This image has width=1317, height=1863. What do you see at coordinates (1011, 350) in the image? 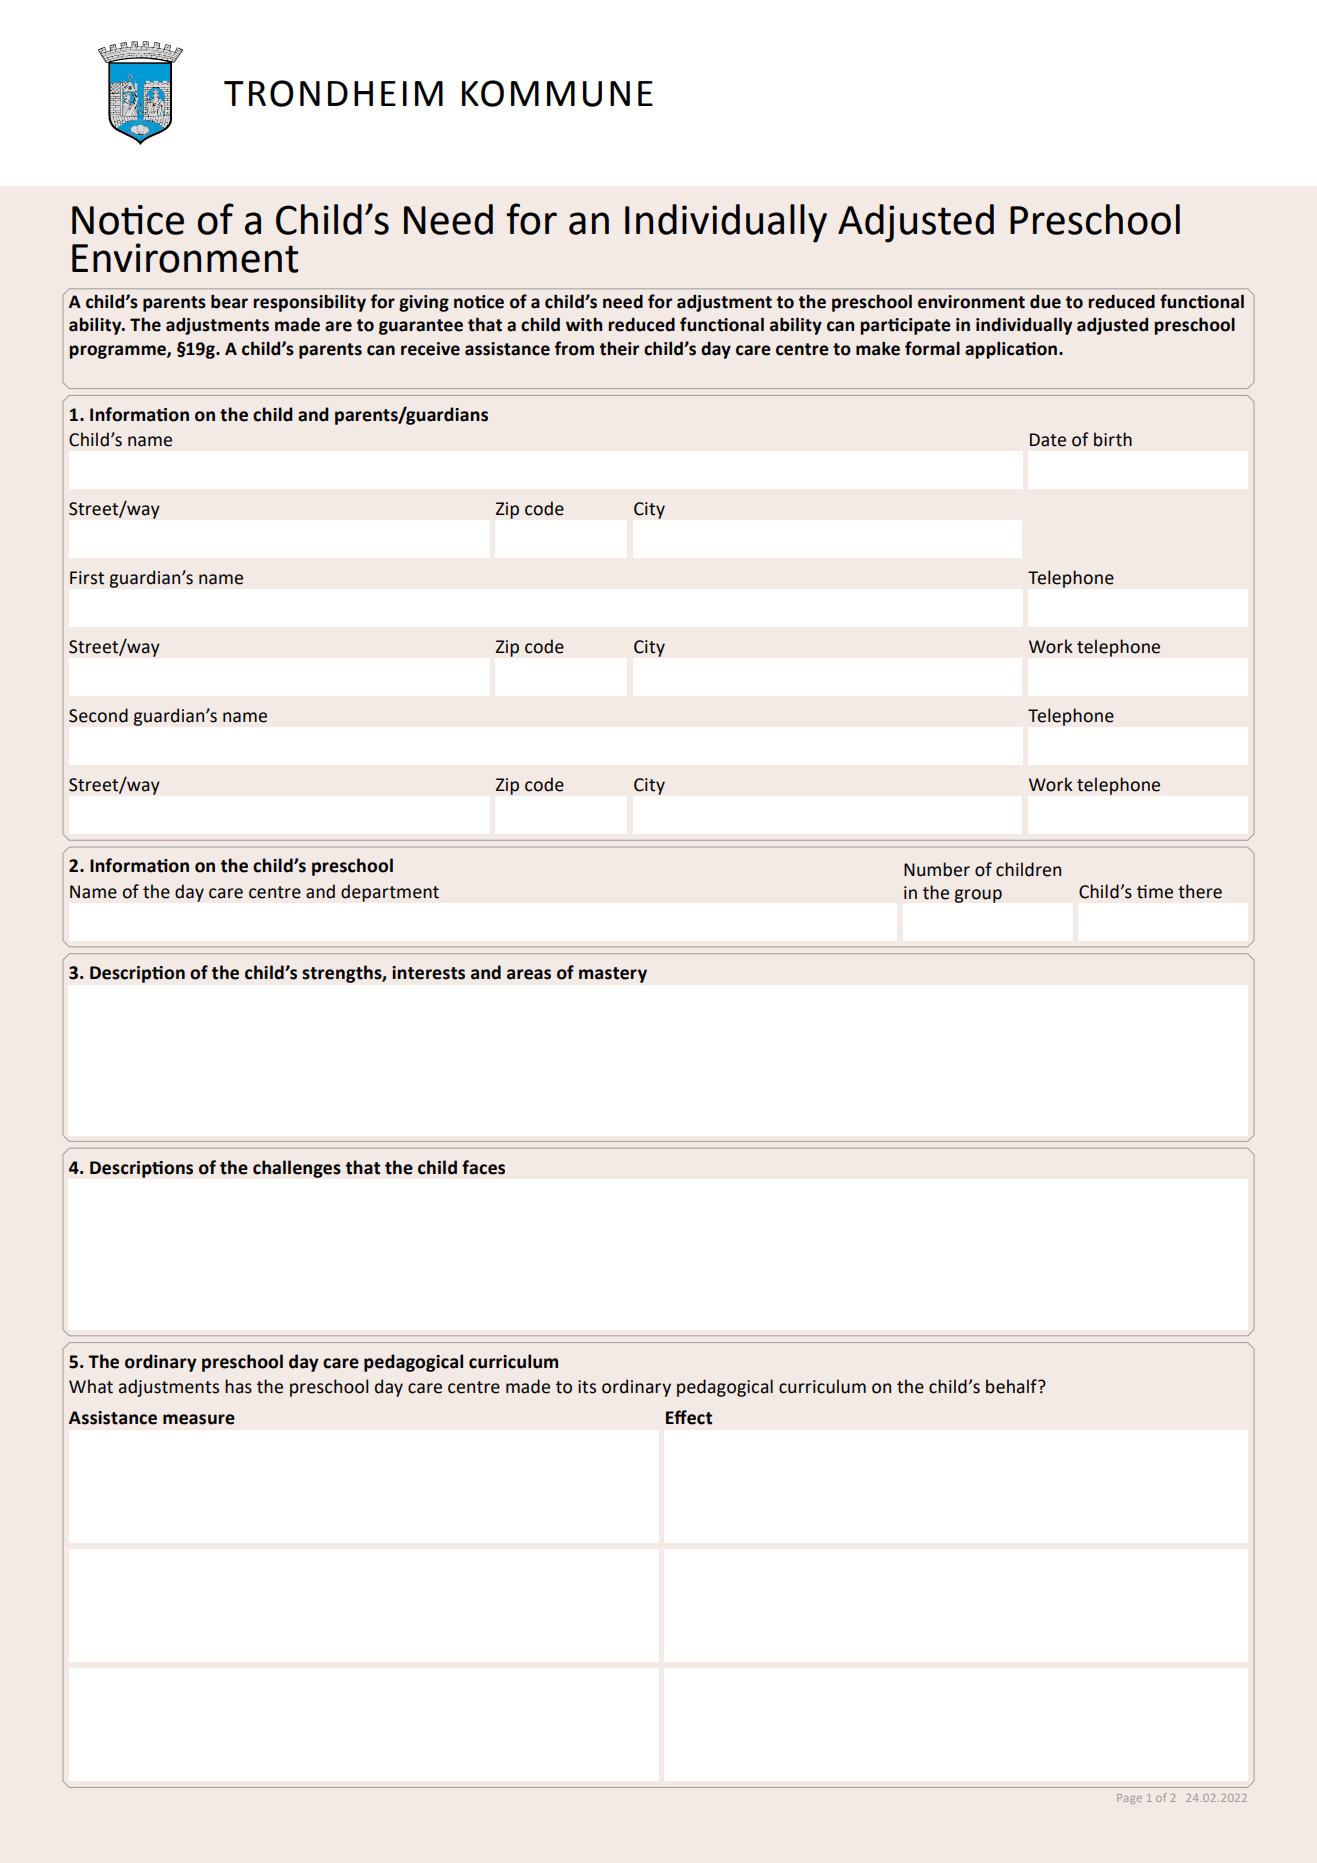
I see `application` at bounding box center [1011, 350].
